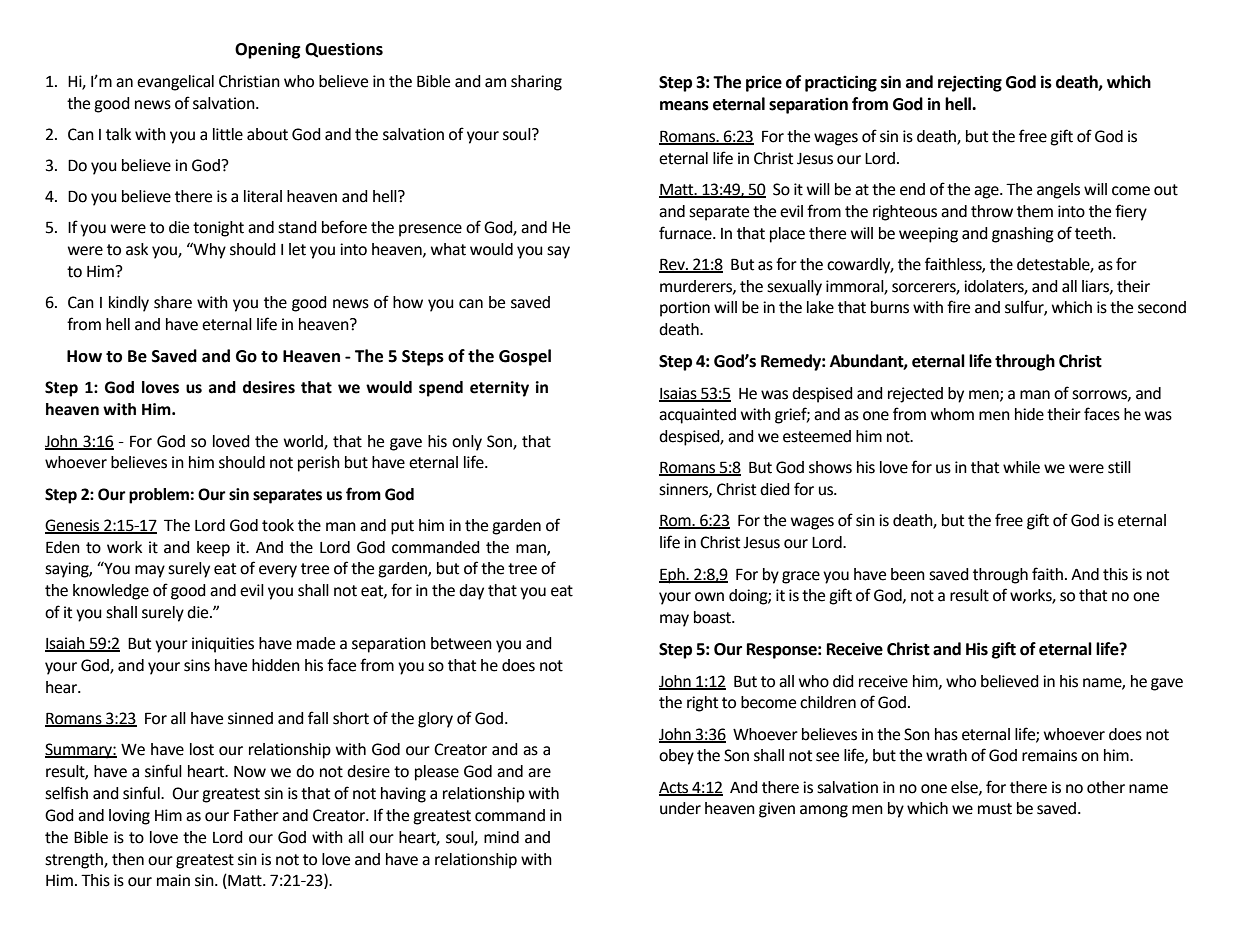 Image resolution: width=1233 pixels, height=952 pixels. What do you see at coordinates (995, 809) in the document?
I see `must` at bounding box center [995, 809].
